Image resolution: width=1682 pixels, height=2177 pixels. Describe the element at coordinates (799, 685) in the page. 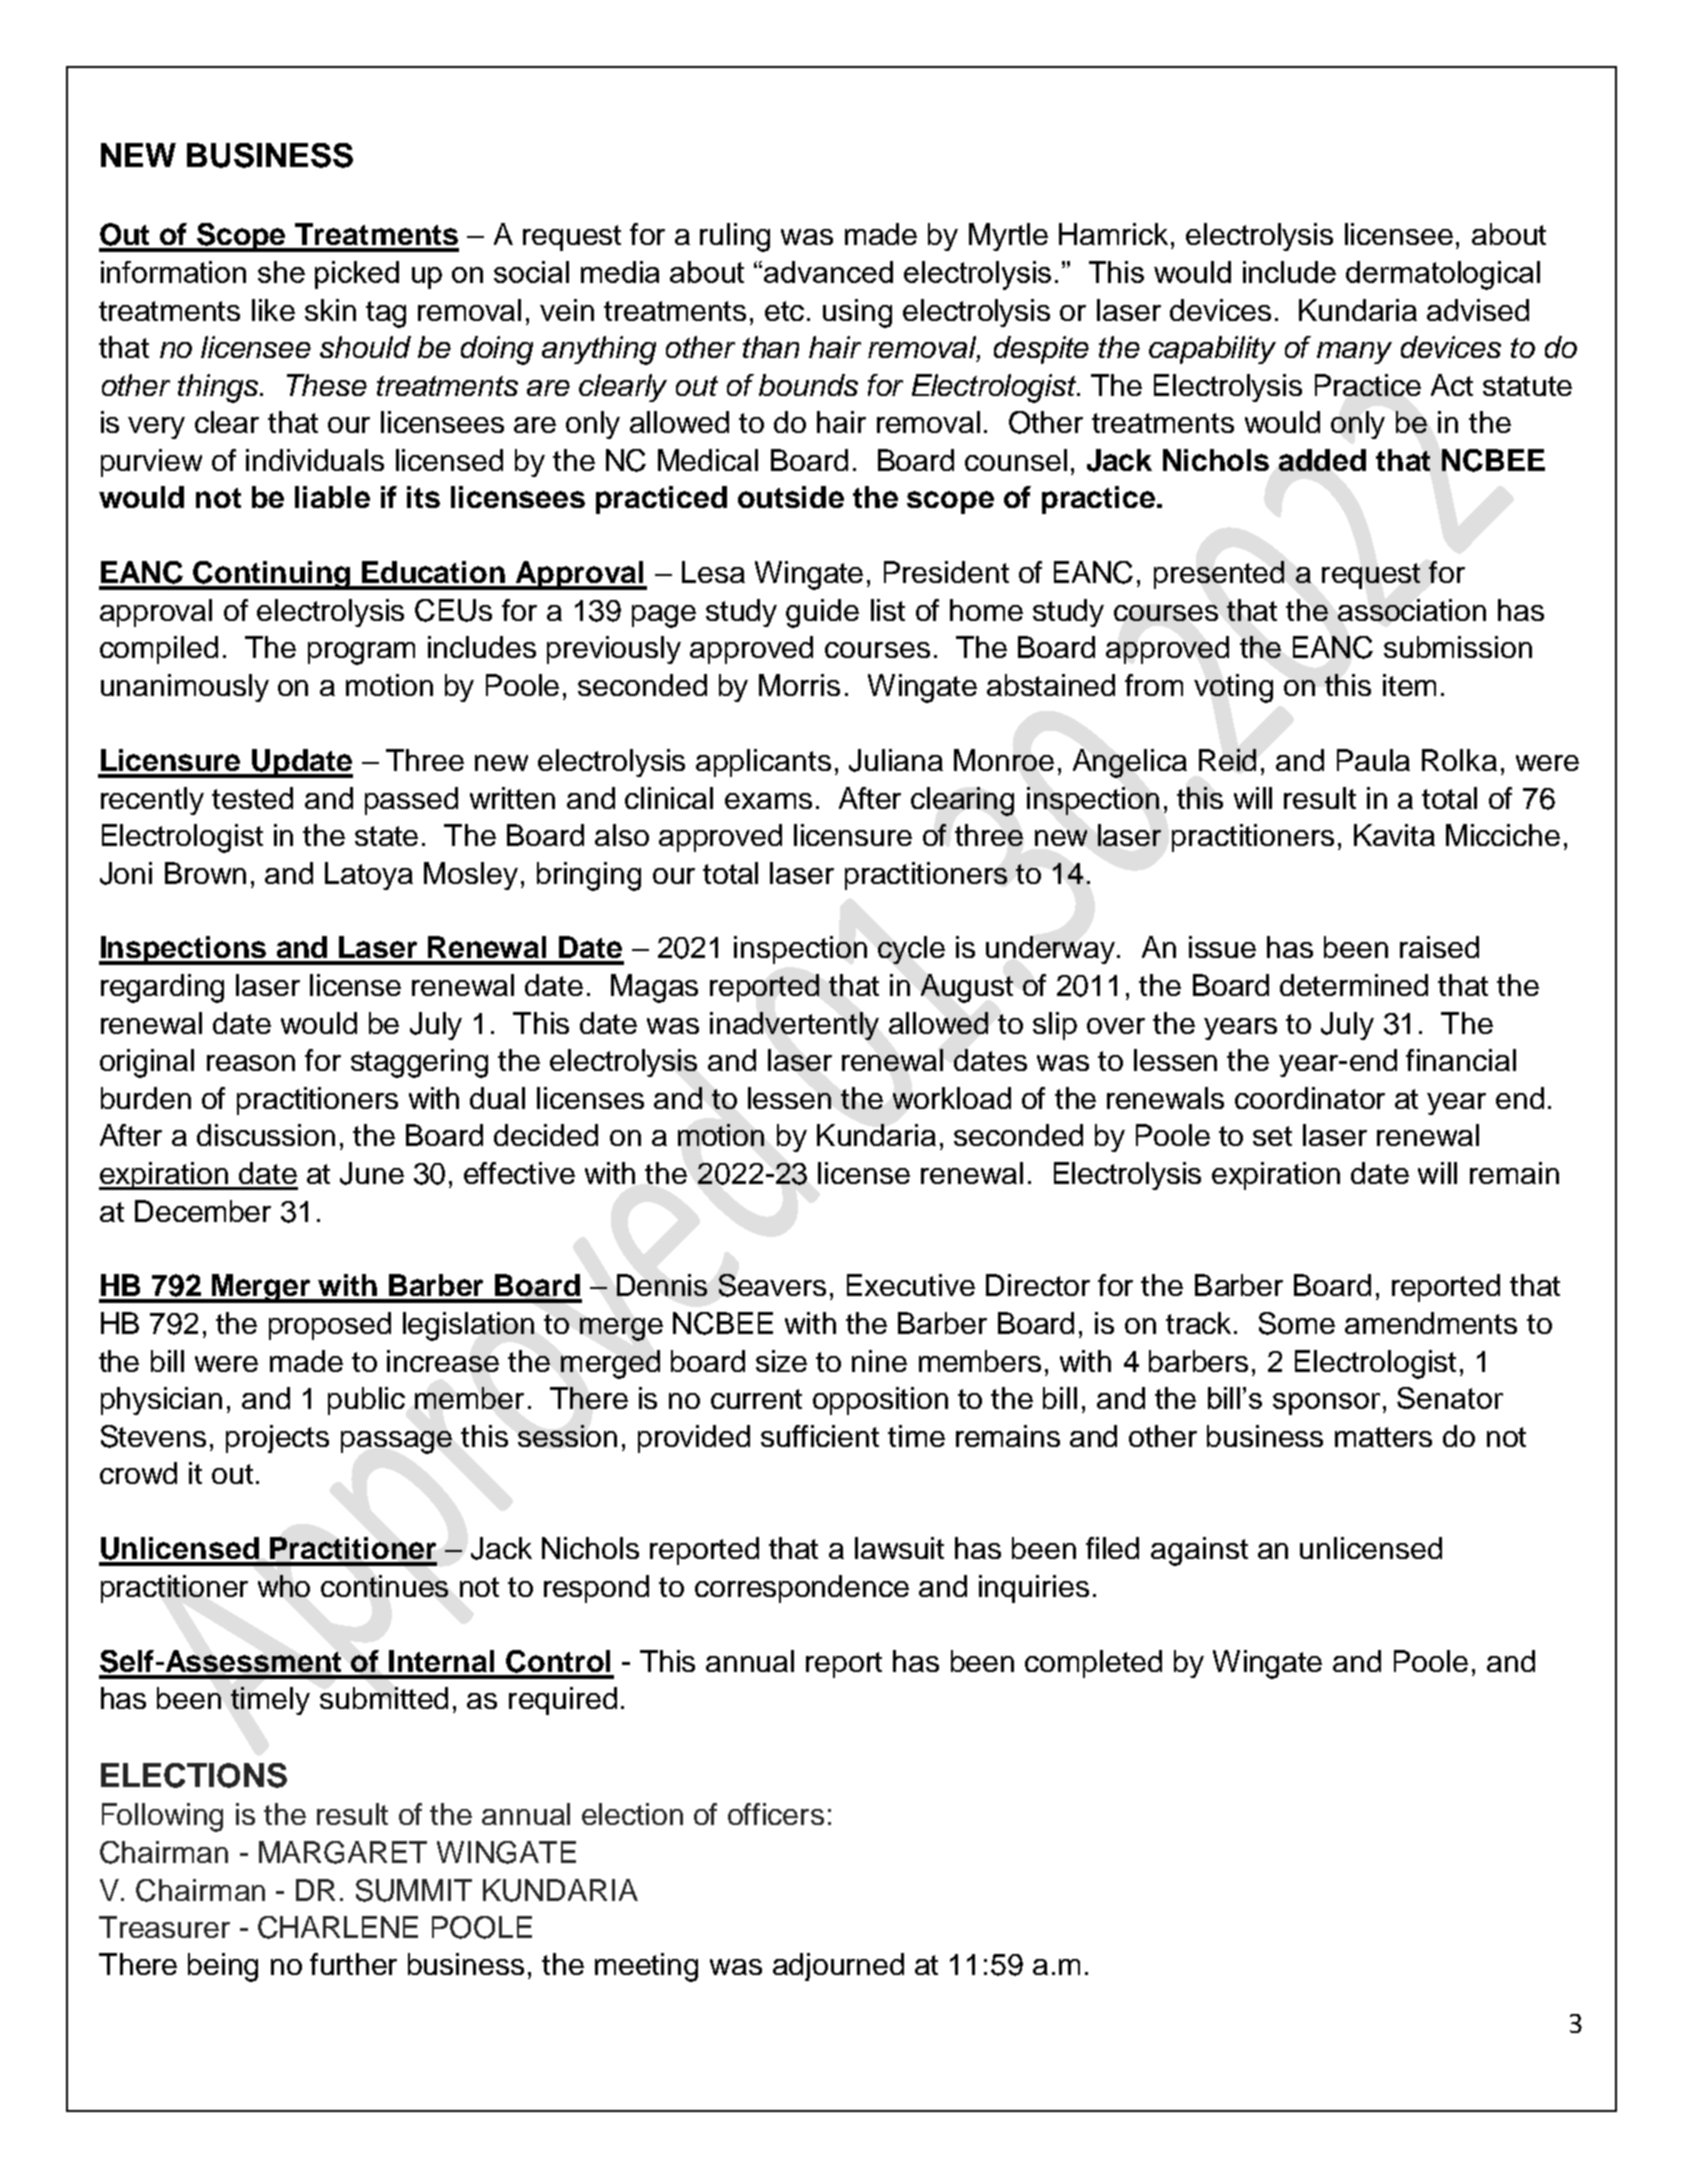

I see `Morris` at that location.
